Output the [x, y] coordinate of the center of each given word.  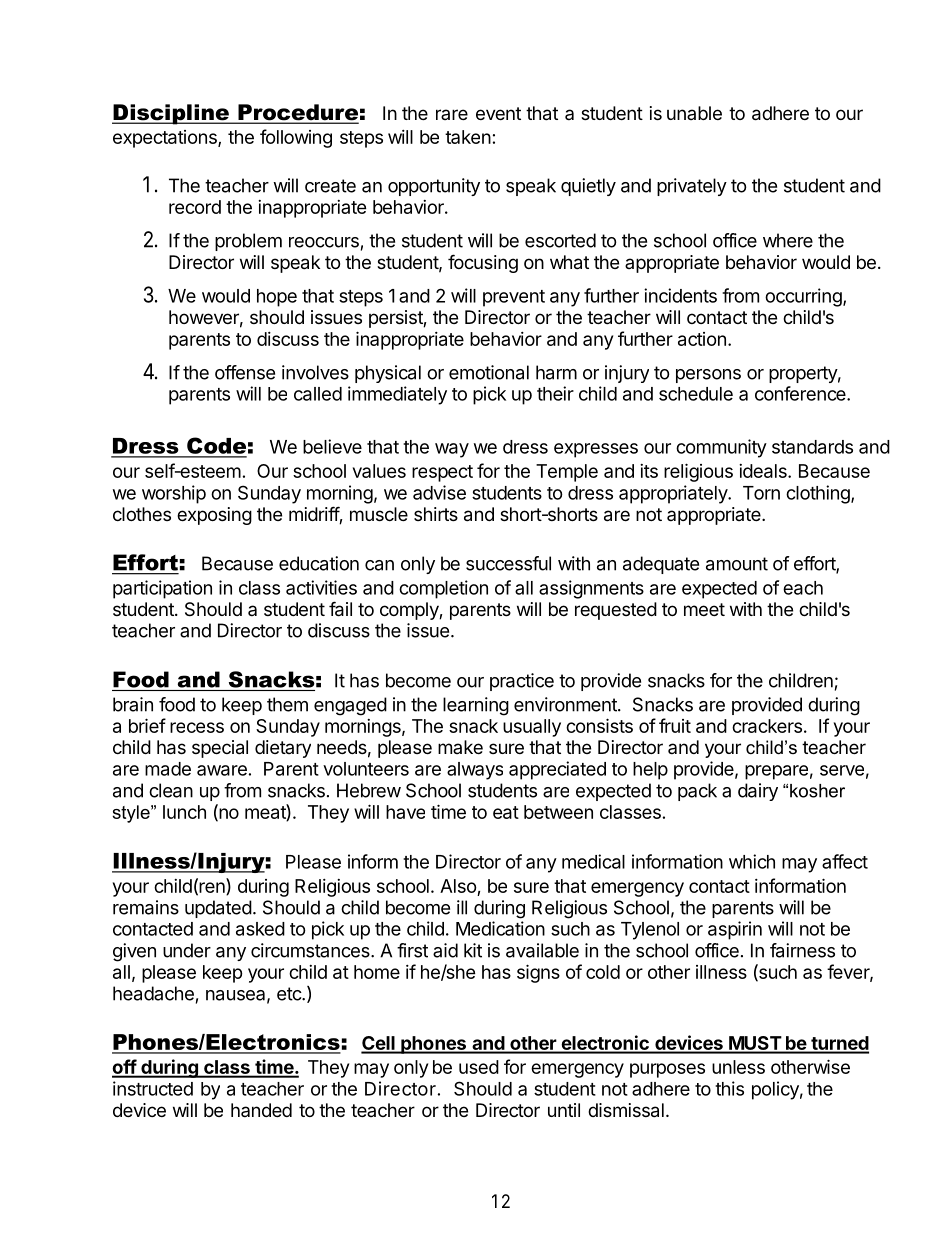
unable [694, 113]
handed [261, 1110]
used [479, 1067]
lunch [184, 812]
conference [801, 393]
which [752, 861]
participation [162, 589]
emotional [489, 372]
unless [738, 1067]
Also [458, 886]
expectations [166, 139]
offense [245, 372]
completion [443, 589]
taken [468, 137]
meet [704, 609]
